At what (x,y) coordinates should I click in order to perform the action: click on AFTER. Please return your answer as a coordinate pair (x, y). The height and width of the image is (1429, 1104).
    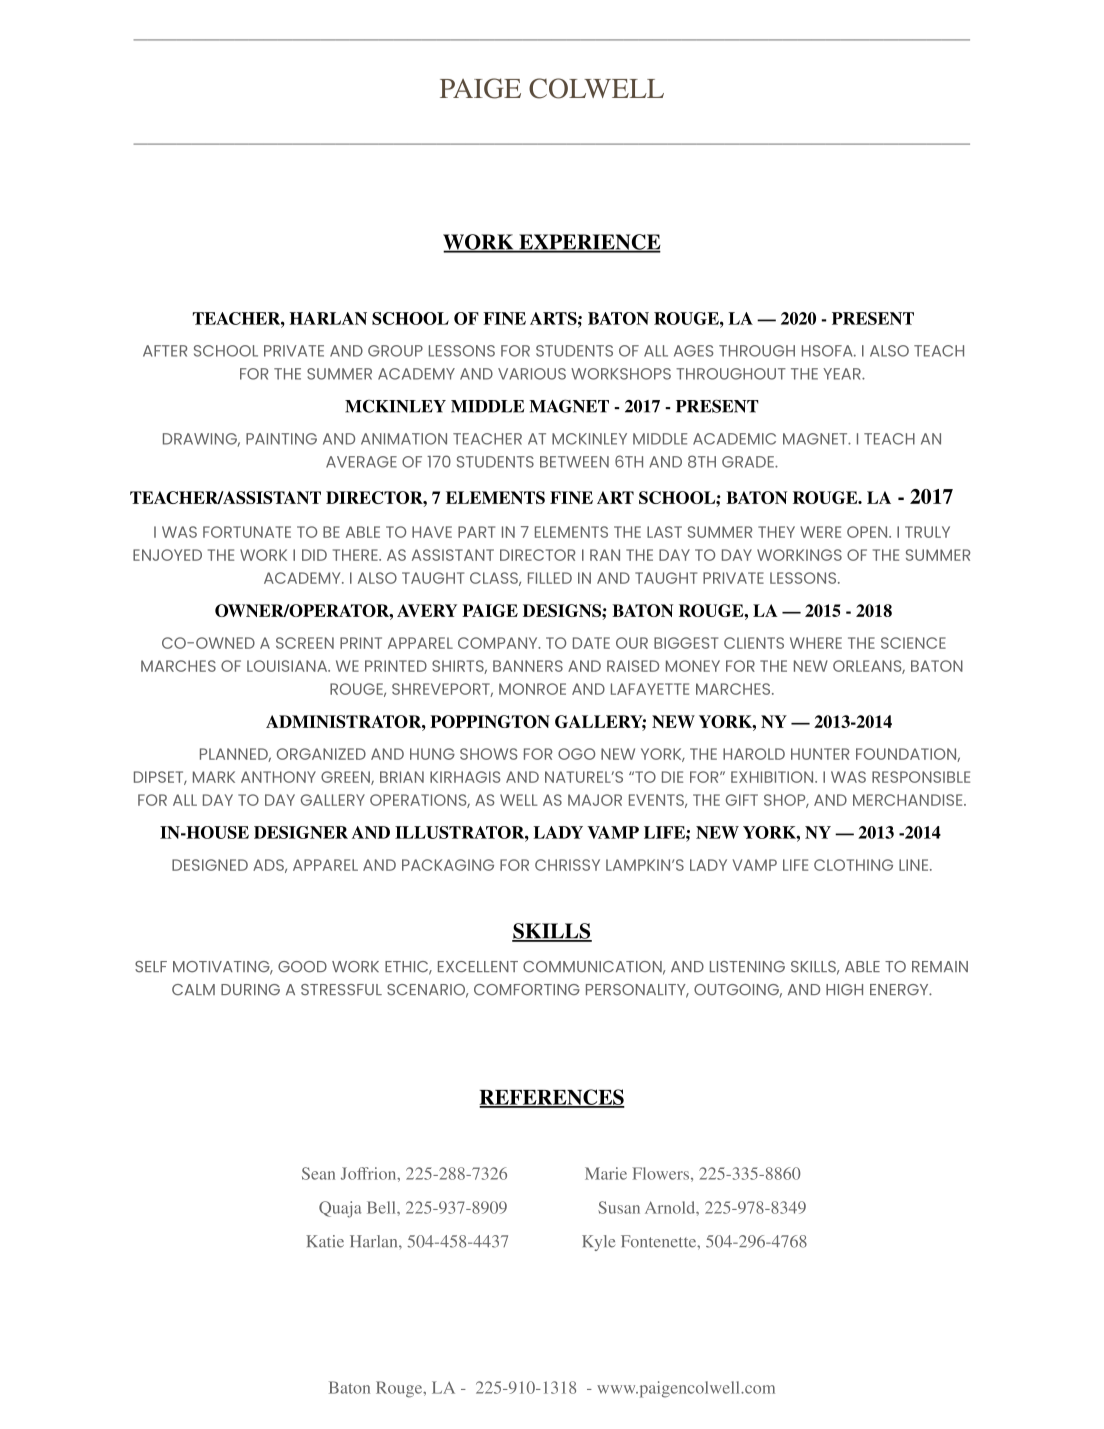
    Looking at the image, I should click on (165, 351).
